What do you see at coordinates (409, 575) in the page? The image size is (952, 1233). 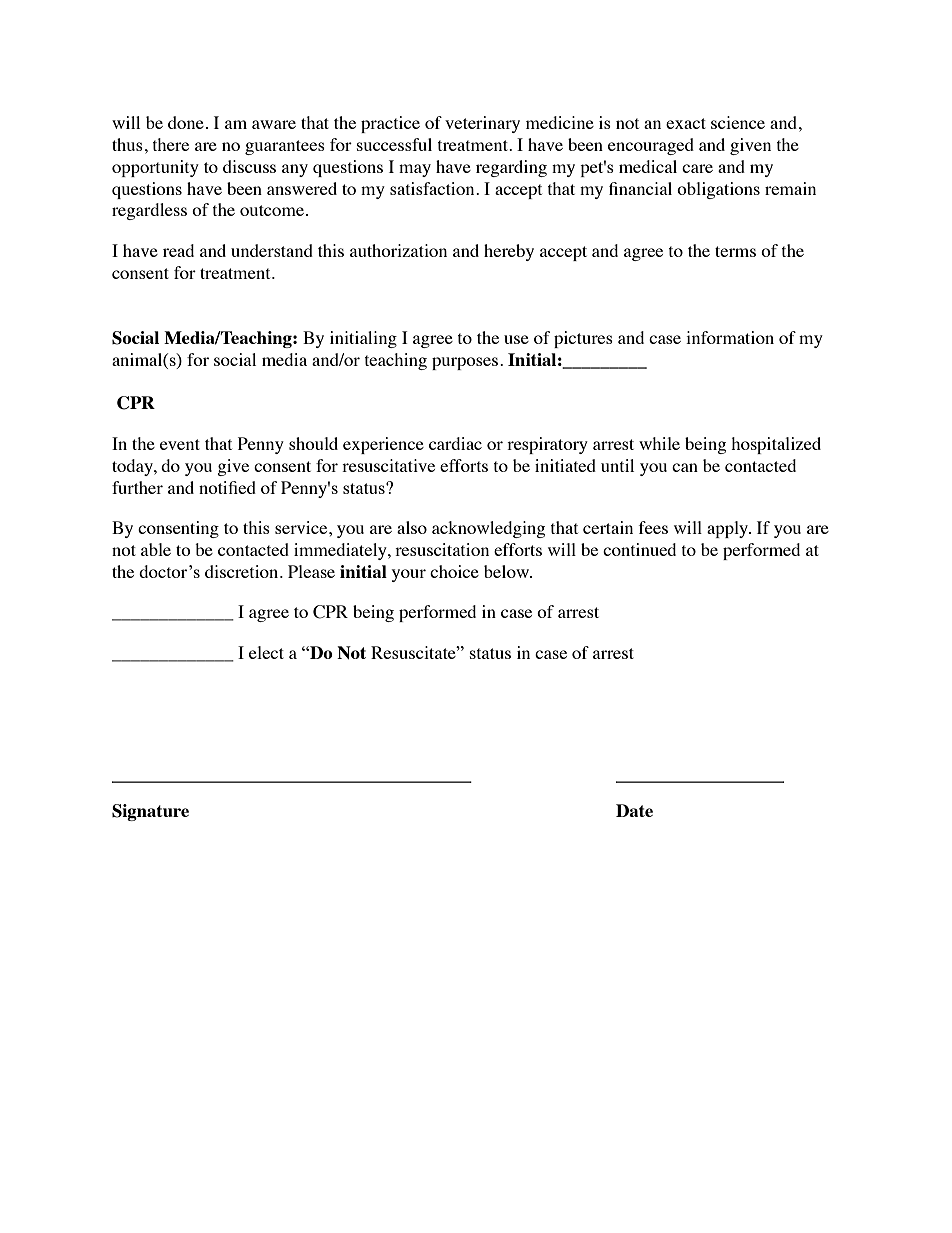 I see `your` at bounding box center [409, 575].
